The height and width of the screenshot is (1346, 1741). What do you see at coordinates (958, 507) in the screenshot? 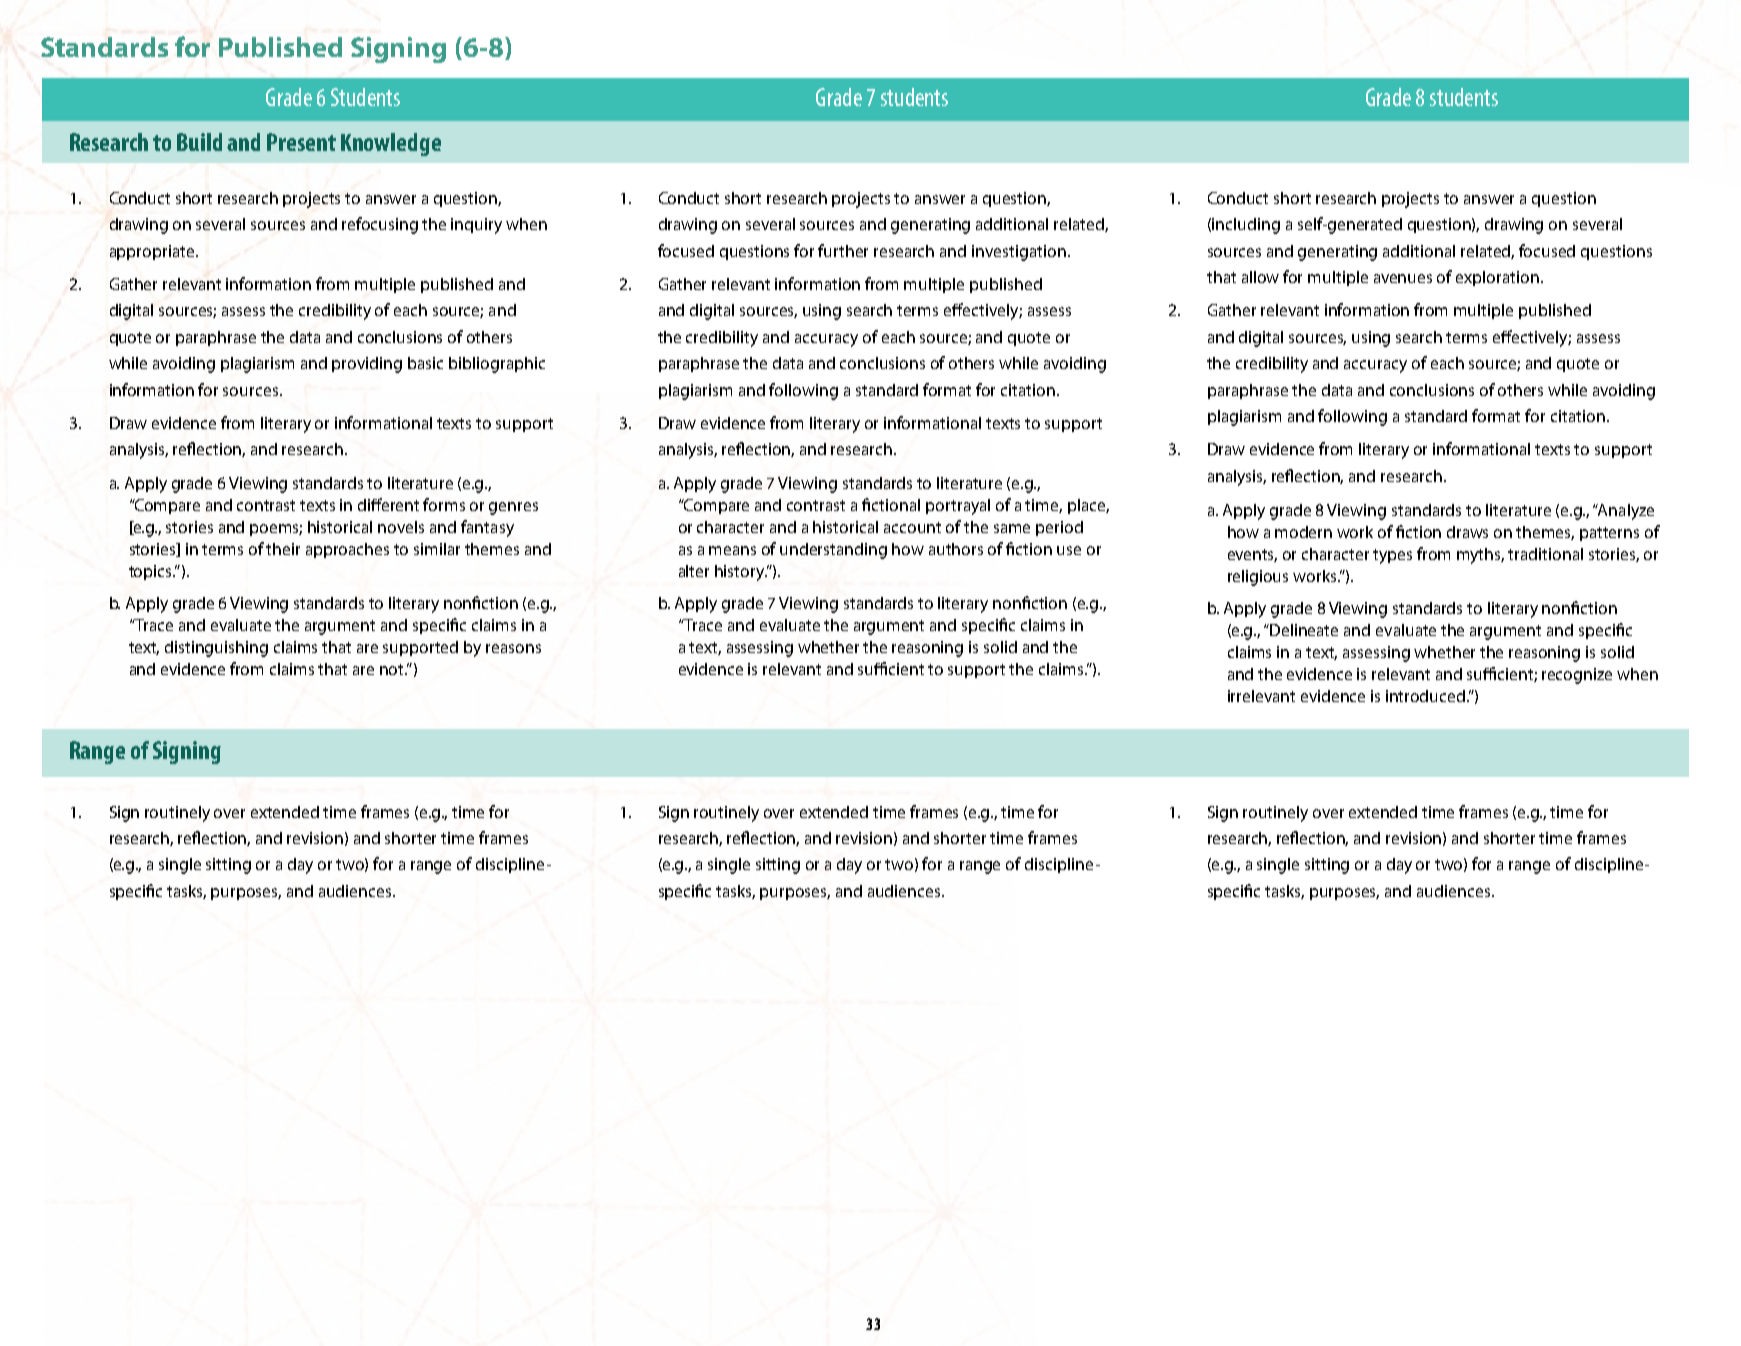
I see `portrayal` at bounding box center [958, 507].
